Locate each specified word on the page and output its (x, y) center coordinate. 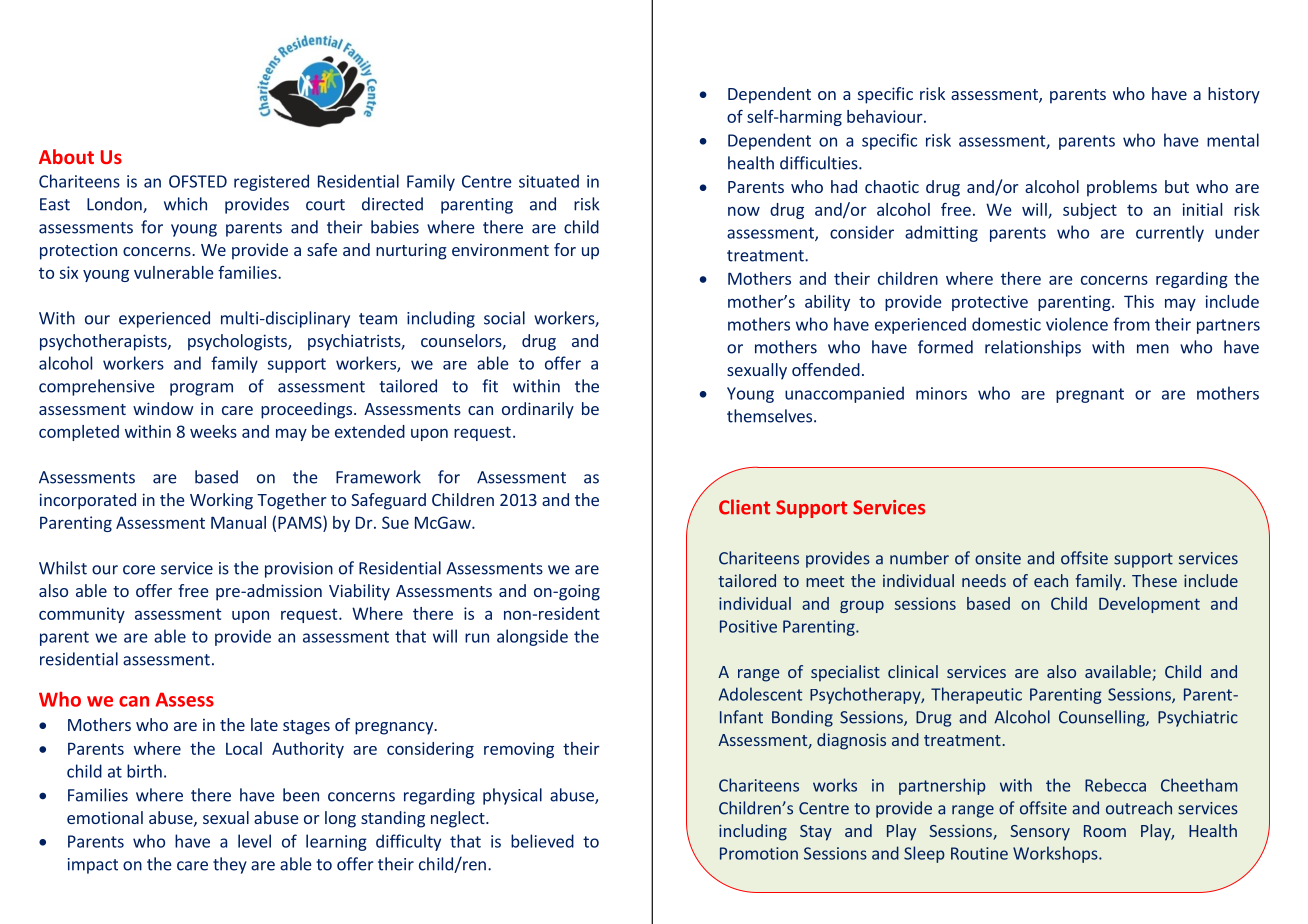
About (66, 156)
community (82, 615)
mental (1233, 140)
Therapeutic (976, 695)
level (254, 841)
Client (744, 507)
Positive (748, 626)
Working (221, 501)
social (504, 318)
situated (549, 181)
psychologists (238, 342)
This (1139, 301)
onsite (998, 558)
